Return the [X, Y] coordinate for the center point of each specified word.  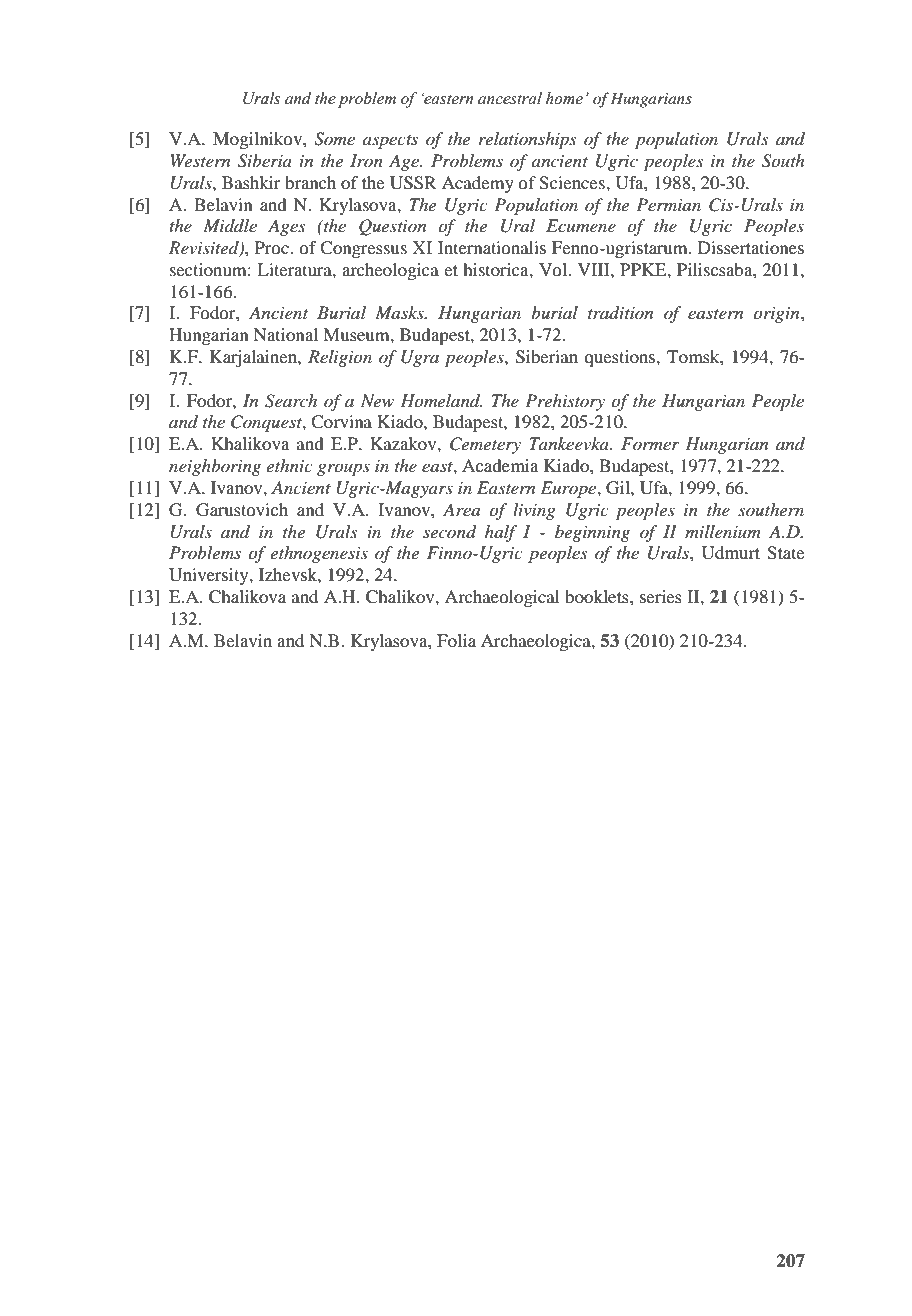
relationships [528, 140]
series [661, 596]
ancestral [510, 98]
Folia [456, 640]
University [210, 576]
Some [334, 139]
